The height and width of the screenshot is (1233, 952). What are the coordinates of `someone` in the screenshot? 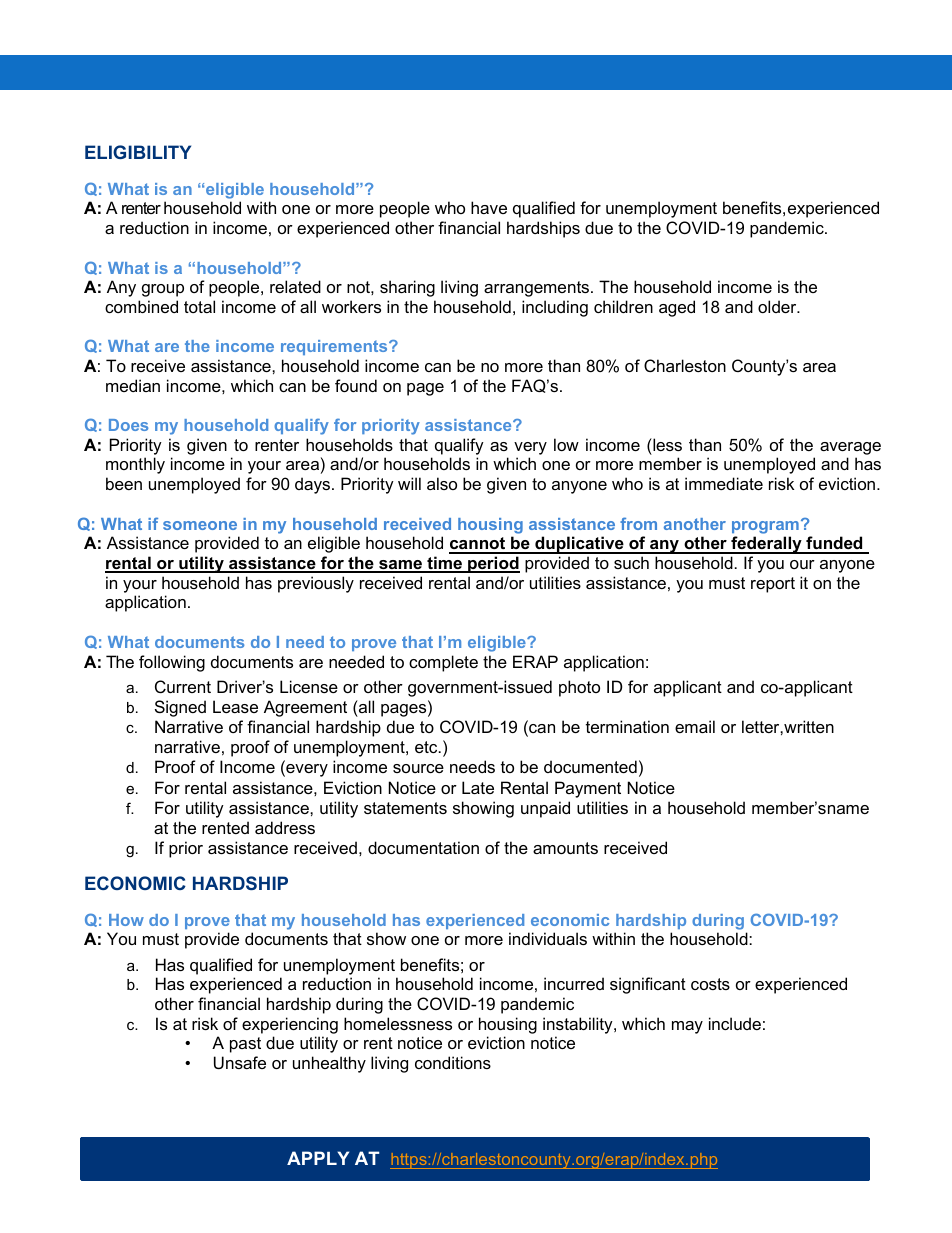 It's located at (200, 525).
